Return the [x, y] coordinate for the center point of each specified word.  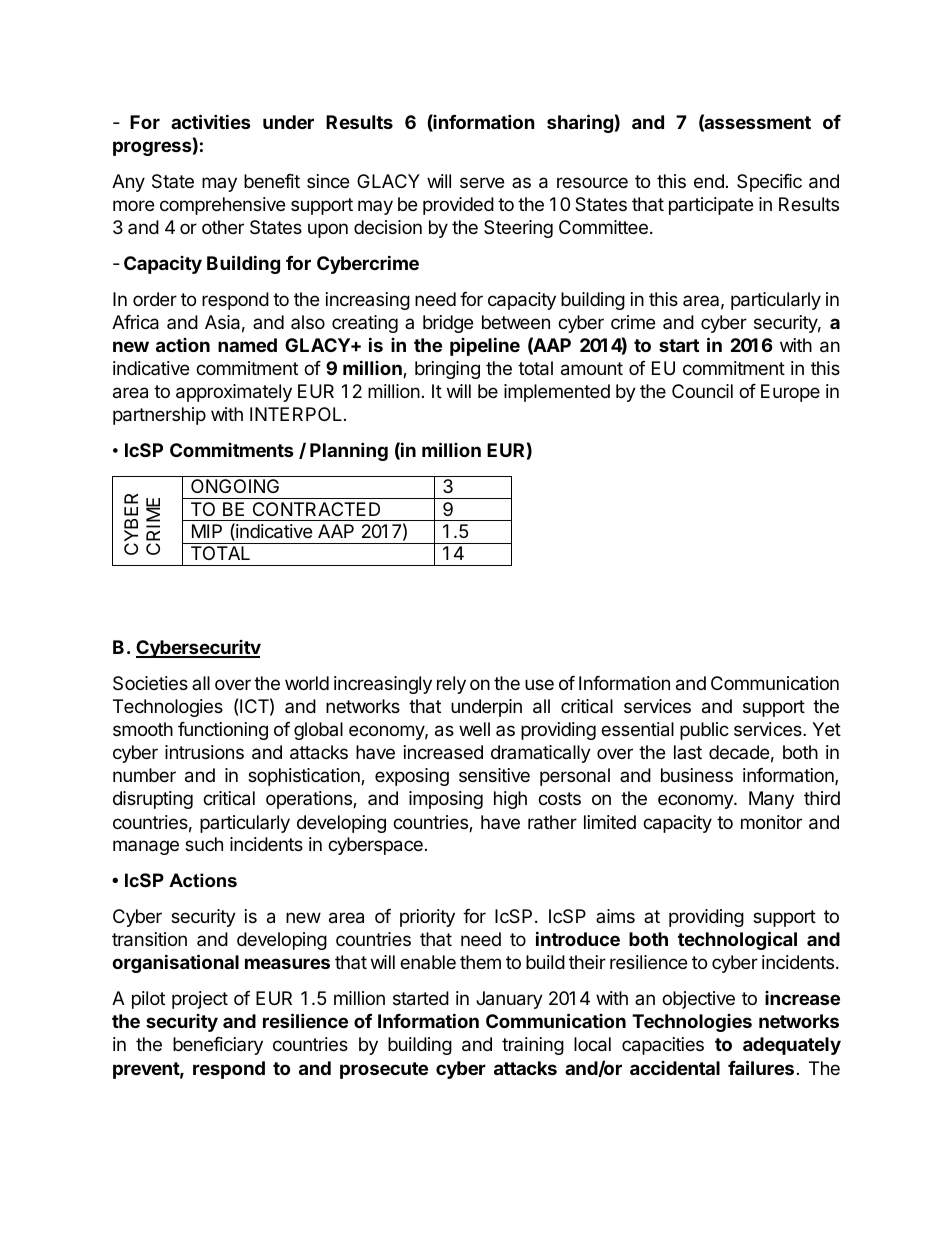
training [533, 1046]
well [474, 729]
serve [482, 182]
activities [211, 121]
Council [702, 391]
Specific [769, 183]
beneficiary [218, 1046]
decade [739, 752]
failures [761, 1067]
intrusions [204, 752]
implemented [557, 393]
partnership [159, 416]
